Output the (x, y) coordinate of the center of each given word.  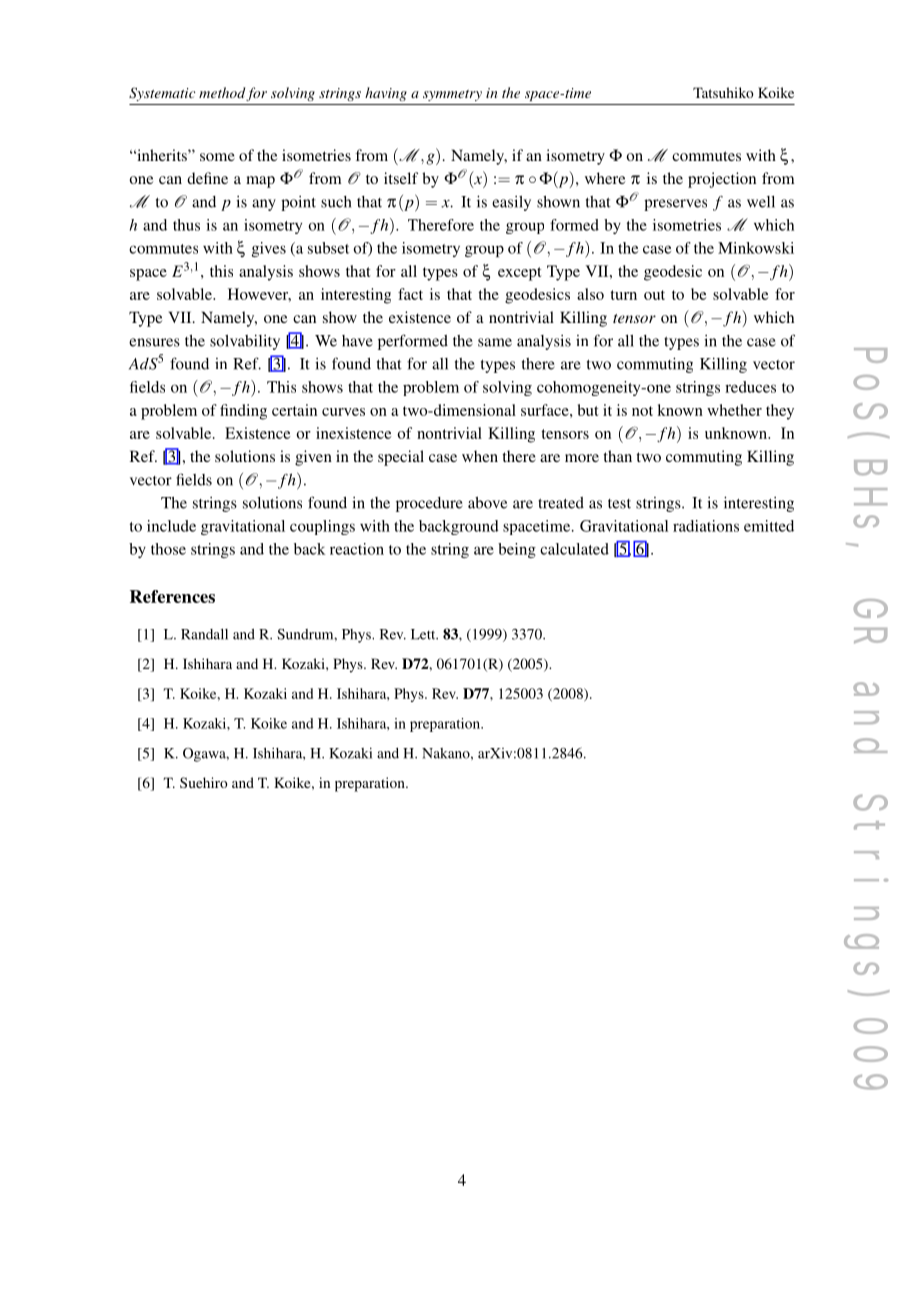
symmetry (452, 95)
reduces (750, 387)
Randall (204, 634)
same (495, 342)
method (222, 92)
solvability (245, 342)
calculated (574, 549)
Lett (424, 634)
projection (722, 180)
